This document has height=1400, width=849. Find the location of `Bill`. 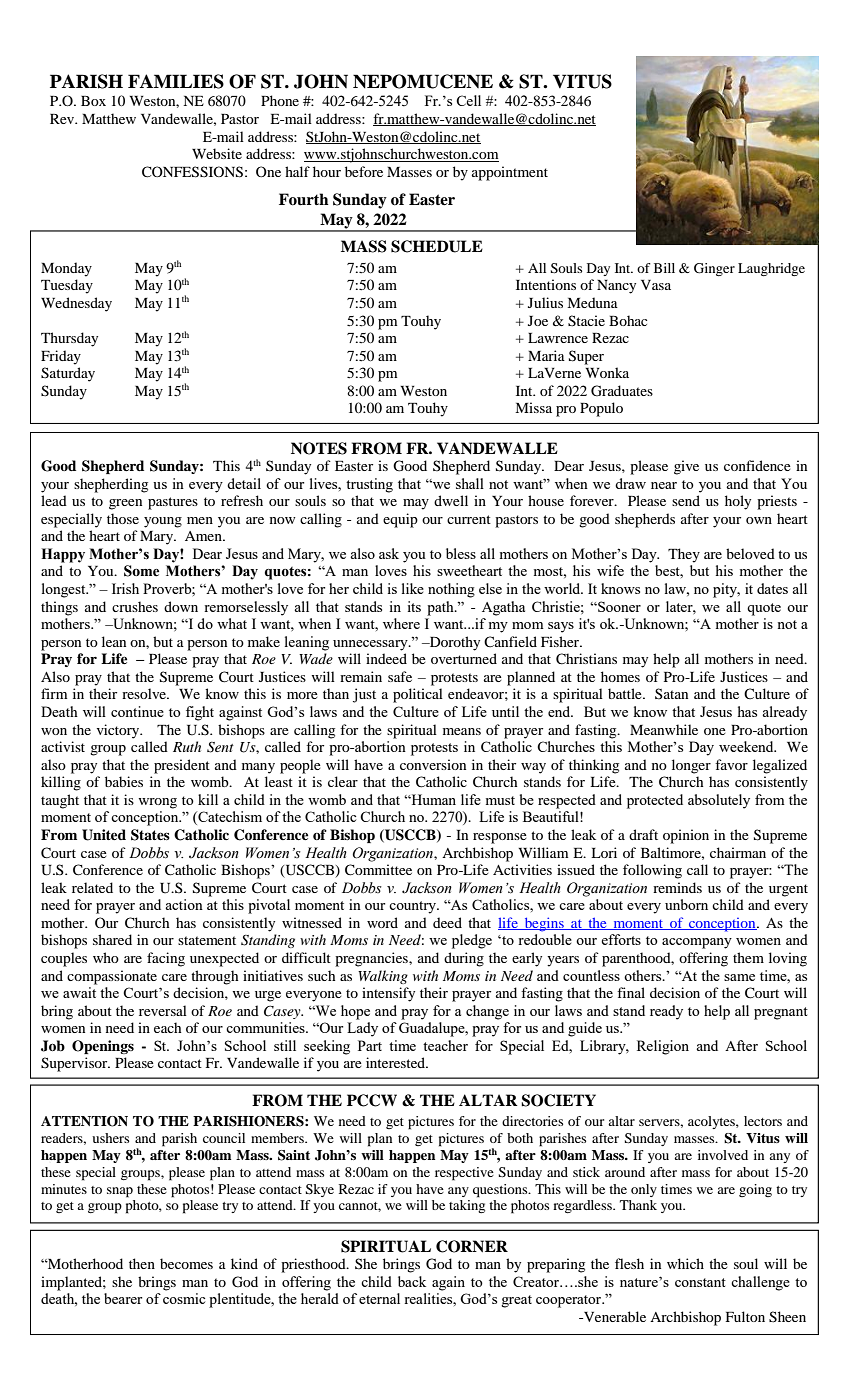

Bill is located at coordinates (664, 268).
